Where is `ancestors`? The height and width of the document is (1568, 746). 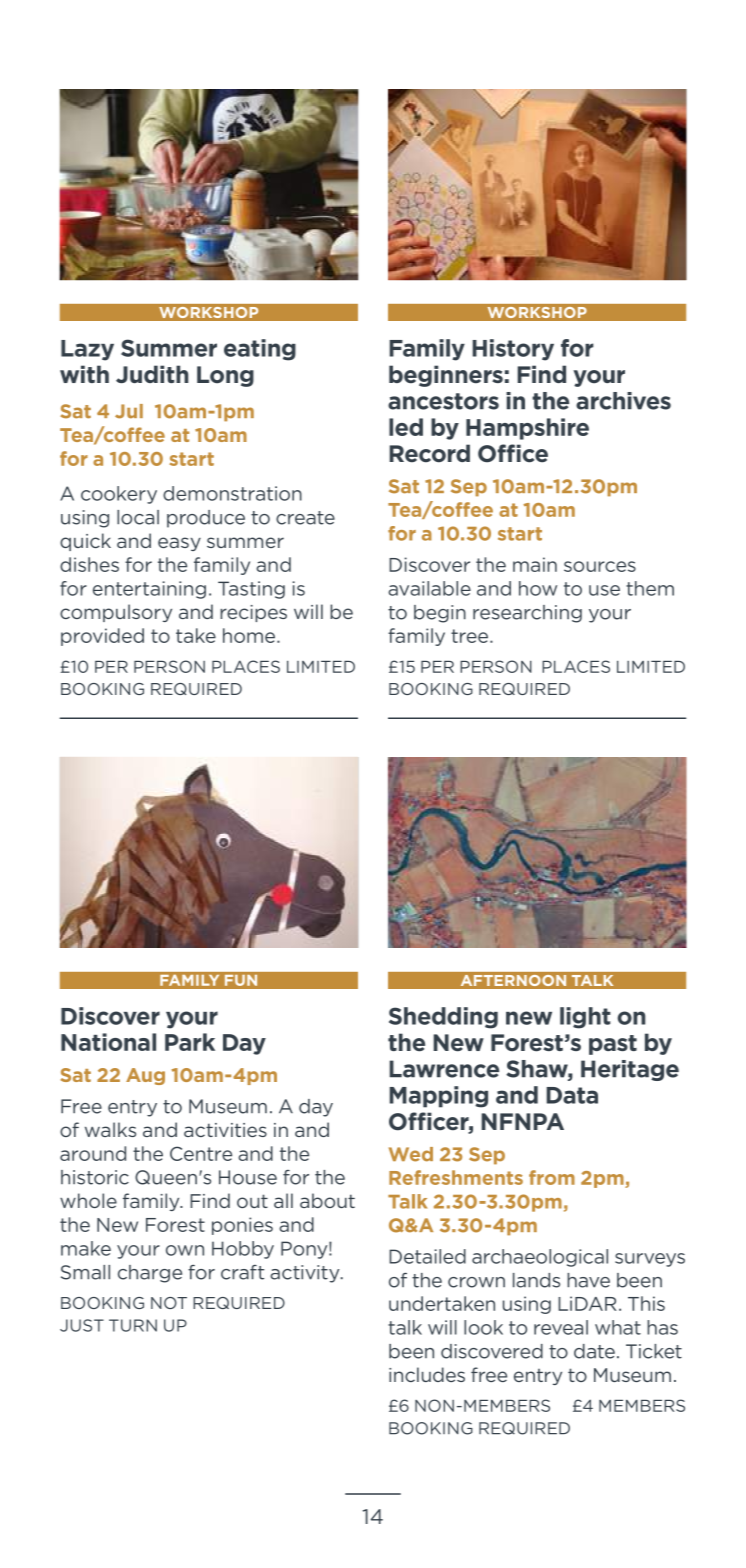 ancestors is located at coordinates (443, 401).
